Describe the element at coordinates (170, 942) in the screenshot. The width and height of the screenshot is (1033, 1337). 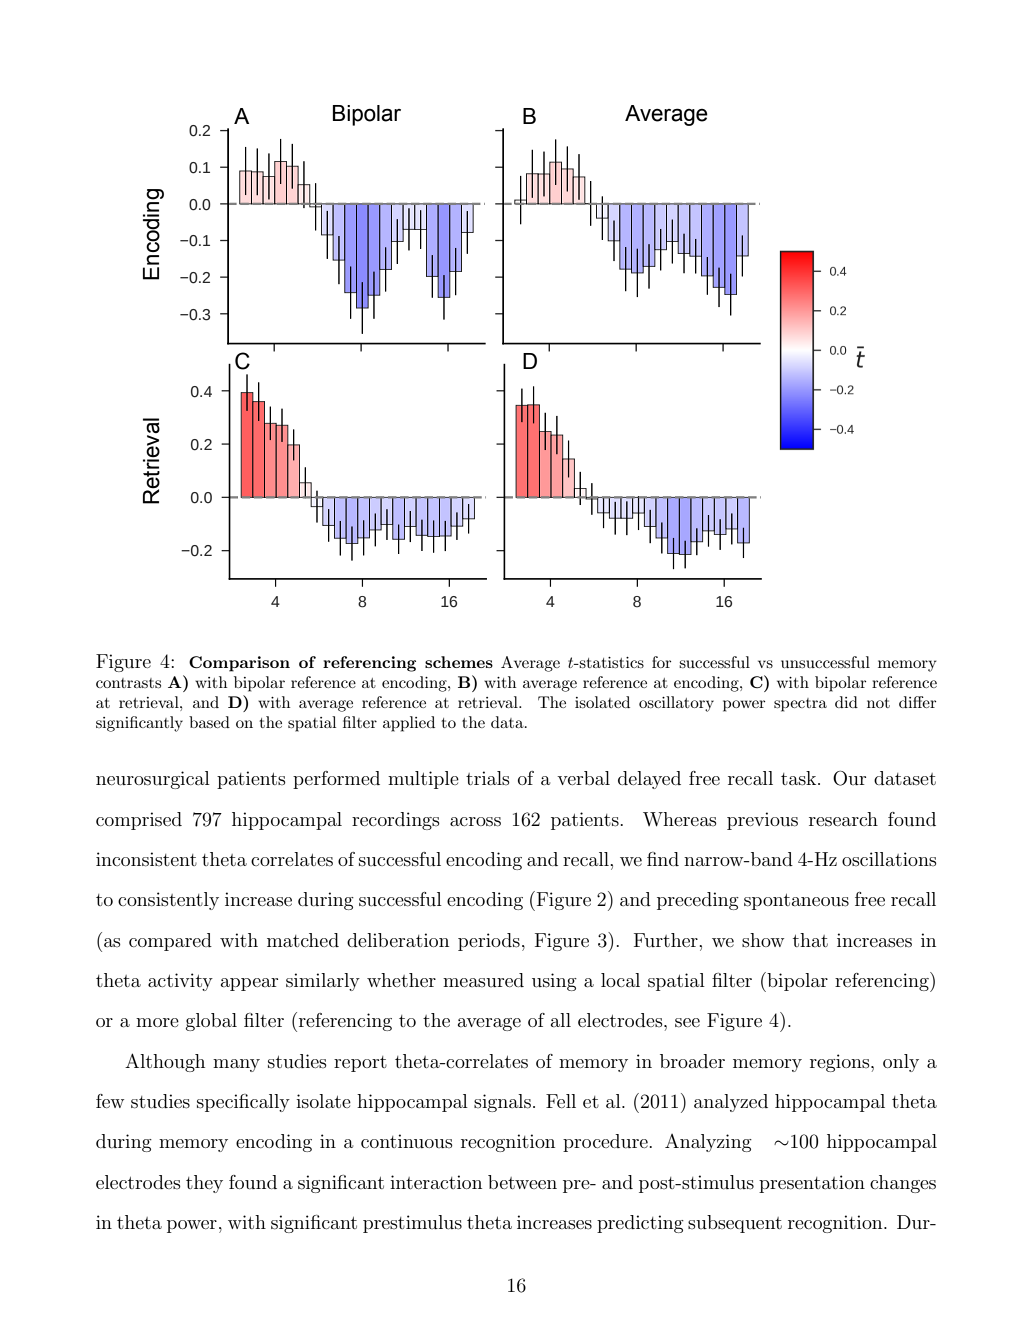
I see `compared` at that location.
